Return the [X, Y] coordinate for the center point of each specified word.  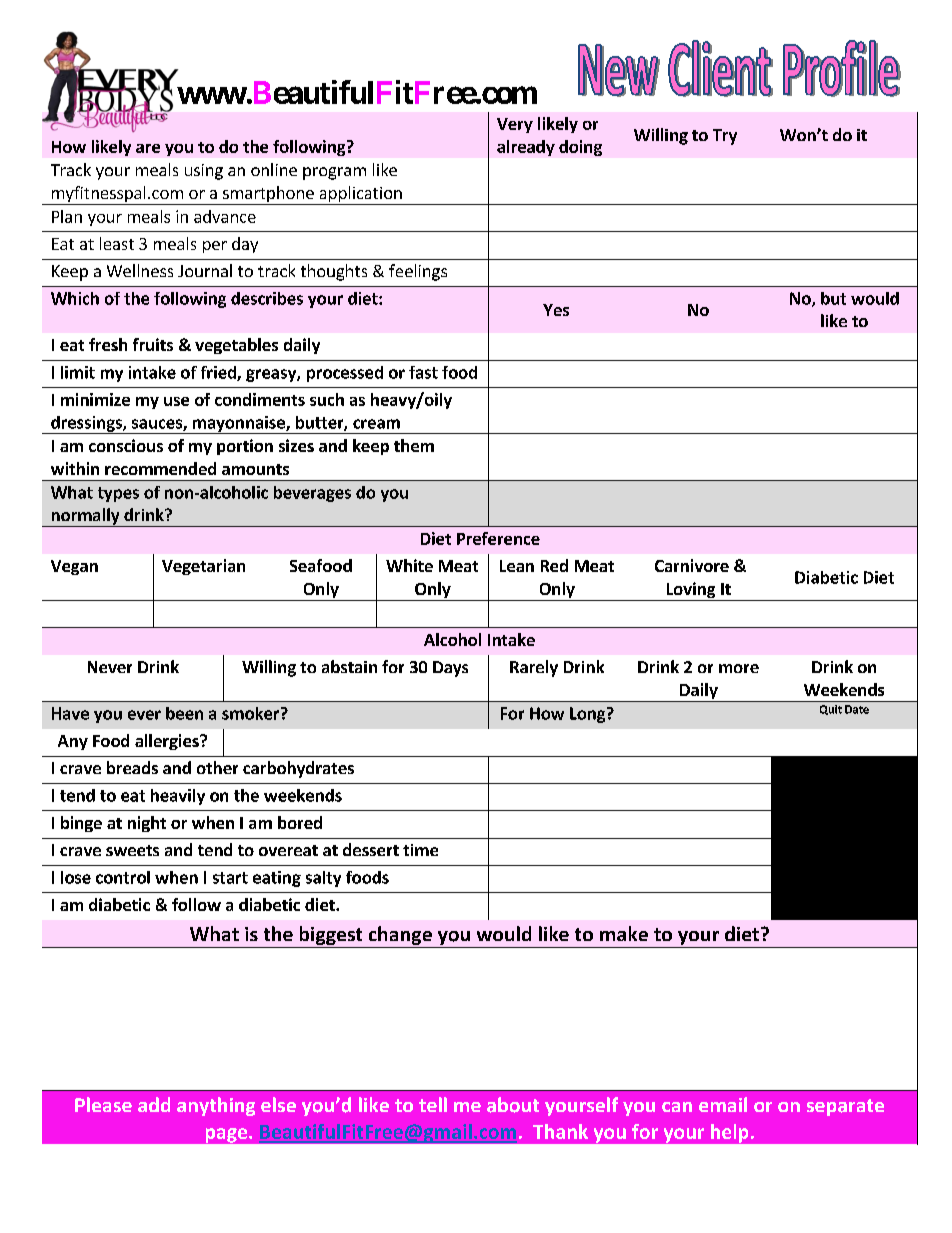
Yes [556, 310]
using [204, 172]
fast [423, 372]
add [154, 1104]
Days [450, 669]
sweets [132, 850]
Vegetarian [203, 567]
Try [725, 137]
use [176, 401]
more [739, 668]
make [624, 933]
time [420, 850]
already [526, 148]
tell [433, 1104]
